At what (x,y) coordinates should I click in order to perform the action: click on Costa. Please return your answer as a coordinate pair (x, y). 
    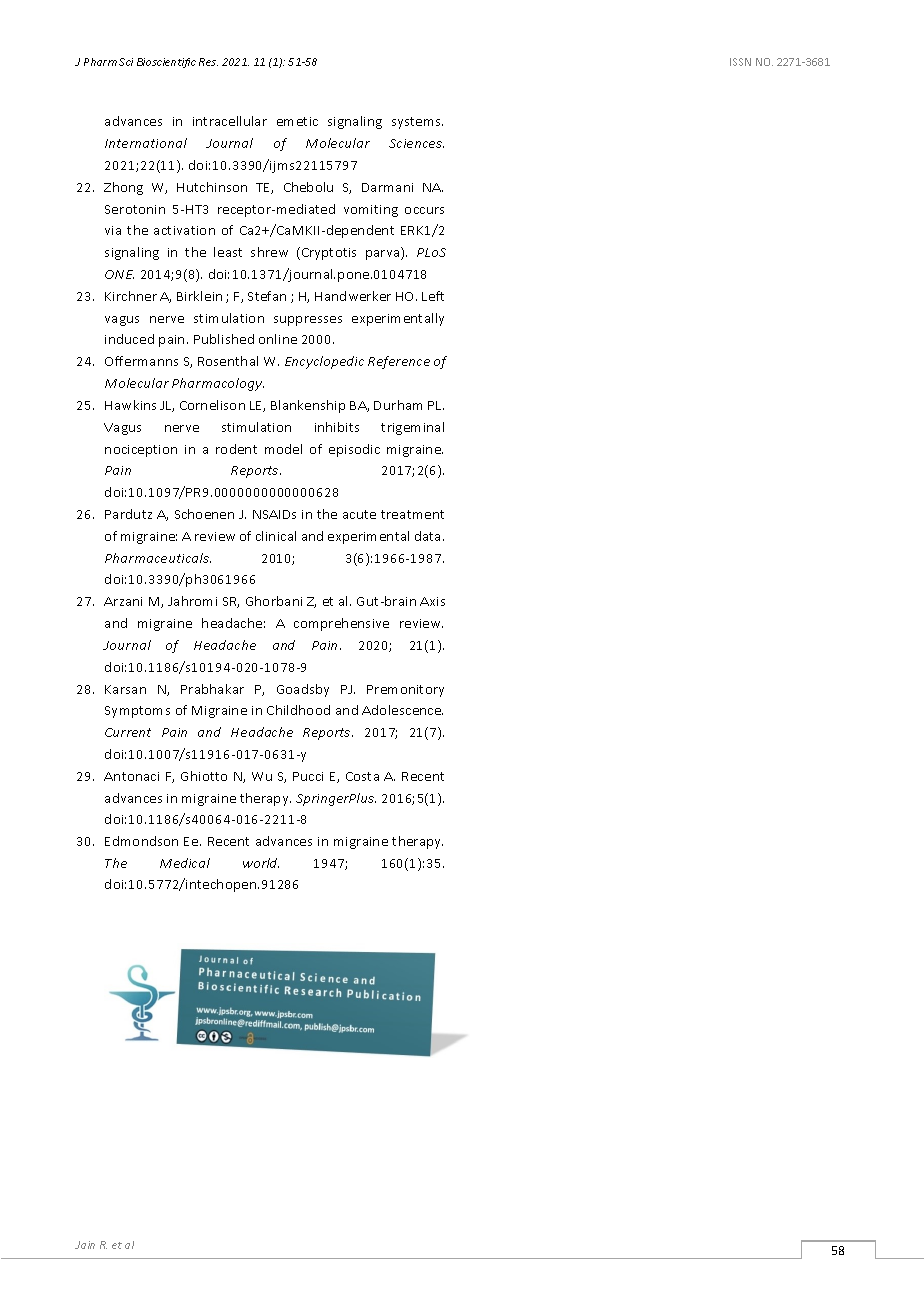
    Looking at the image, I should click on (362, 776).
